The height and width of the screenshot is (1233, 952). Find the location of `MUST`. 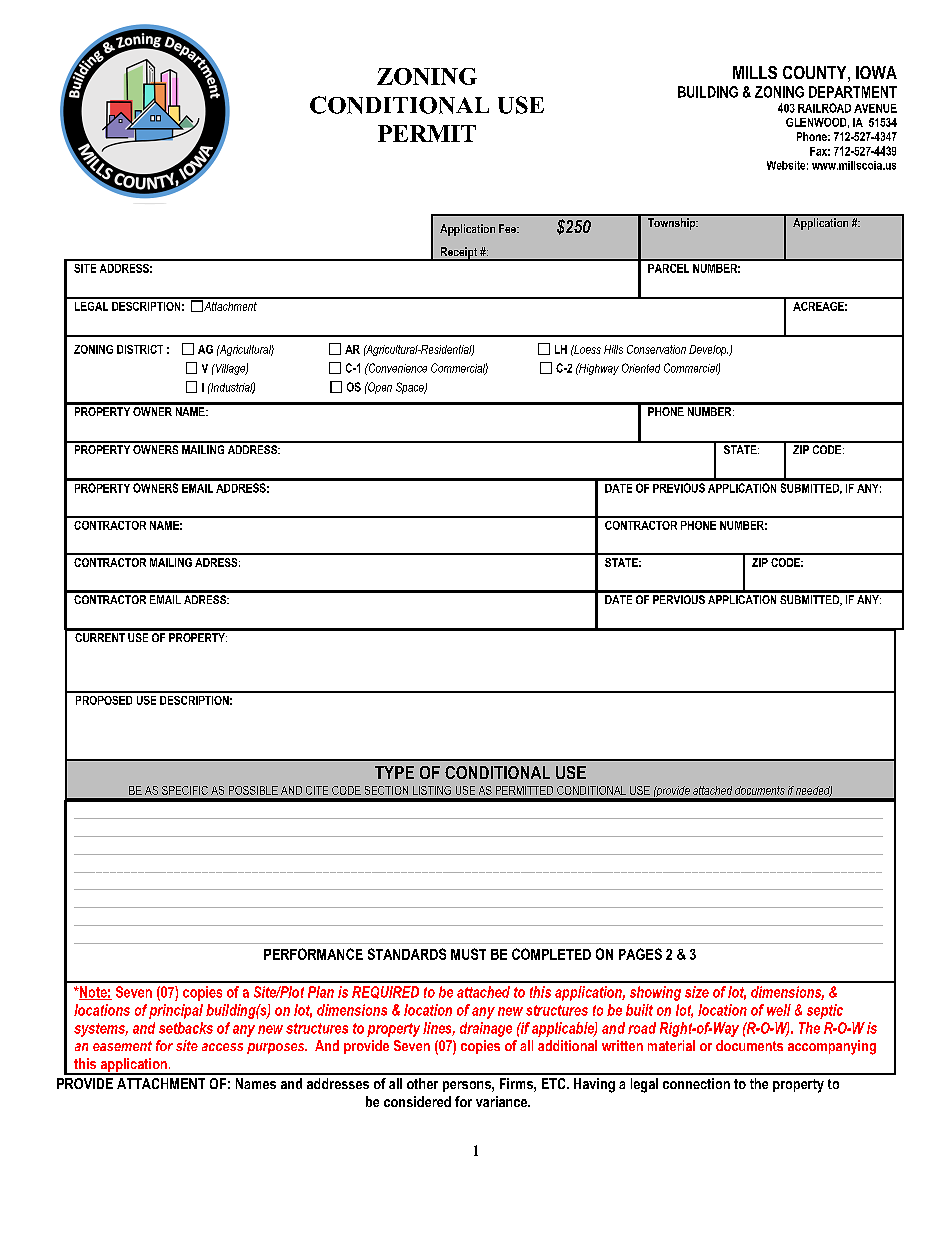

MUST is located at coordinates (468, 954).
